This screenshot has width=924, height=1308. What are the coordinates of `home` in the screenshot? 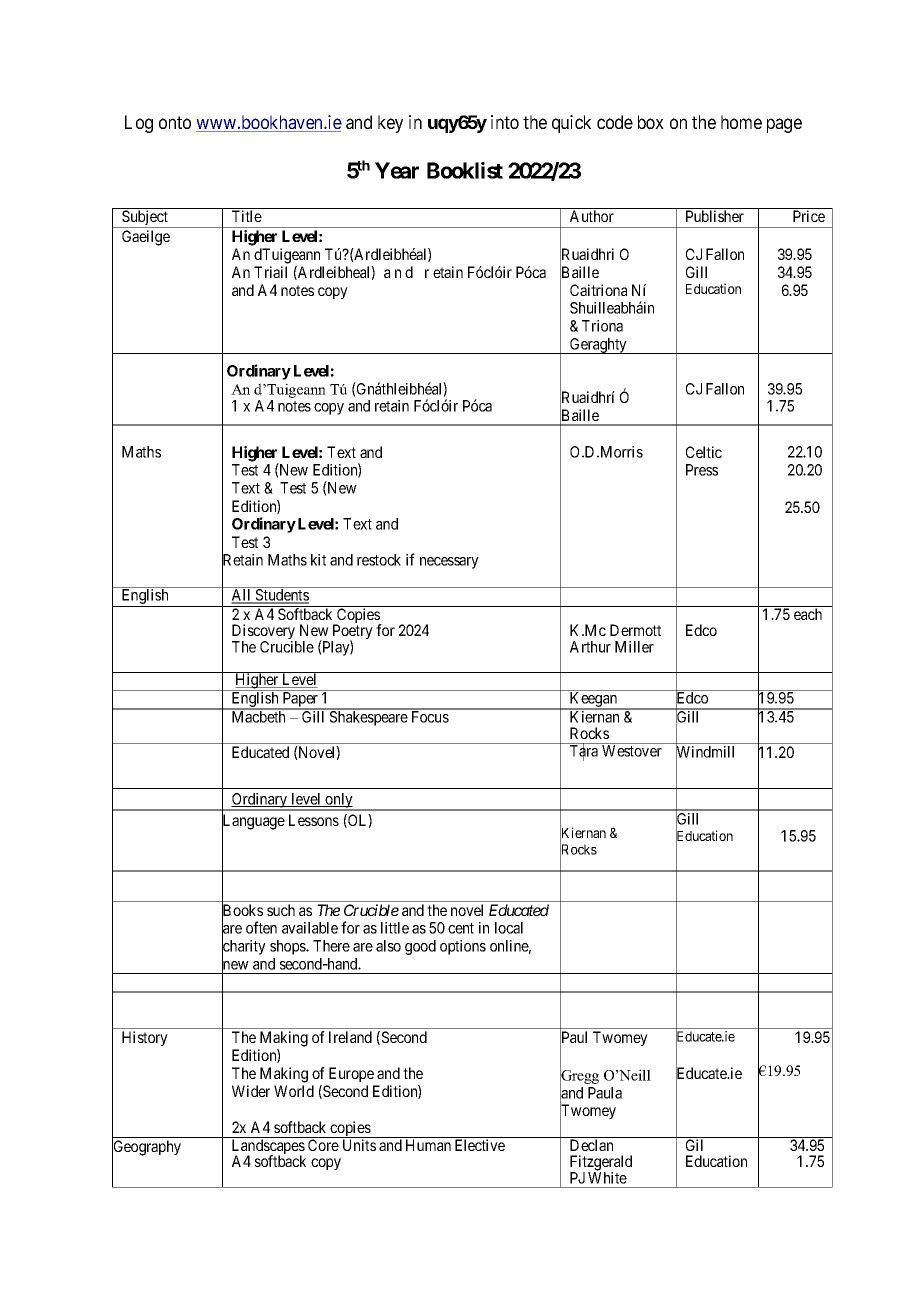 It's located at (741, 122).
